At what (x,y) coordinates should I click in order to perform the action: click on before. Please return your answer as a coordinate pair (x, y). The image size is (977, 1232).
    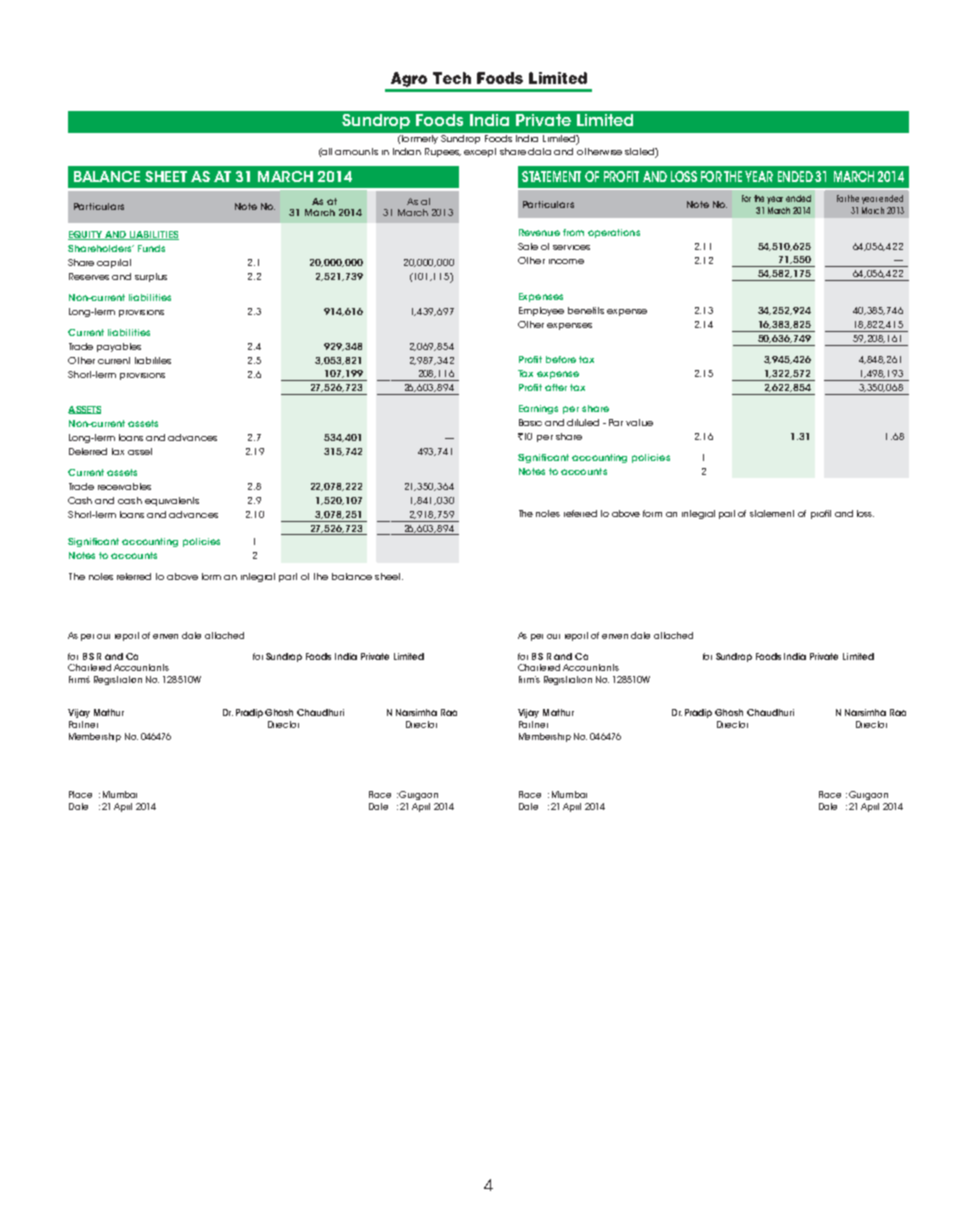
    Looking at the image, I should click on (561, 359).
